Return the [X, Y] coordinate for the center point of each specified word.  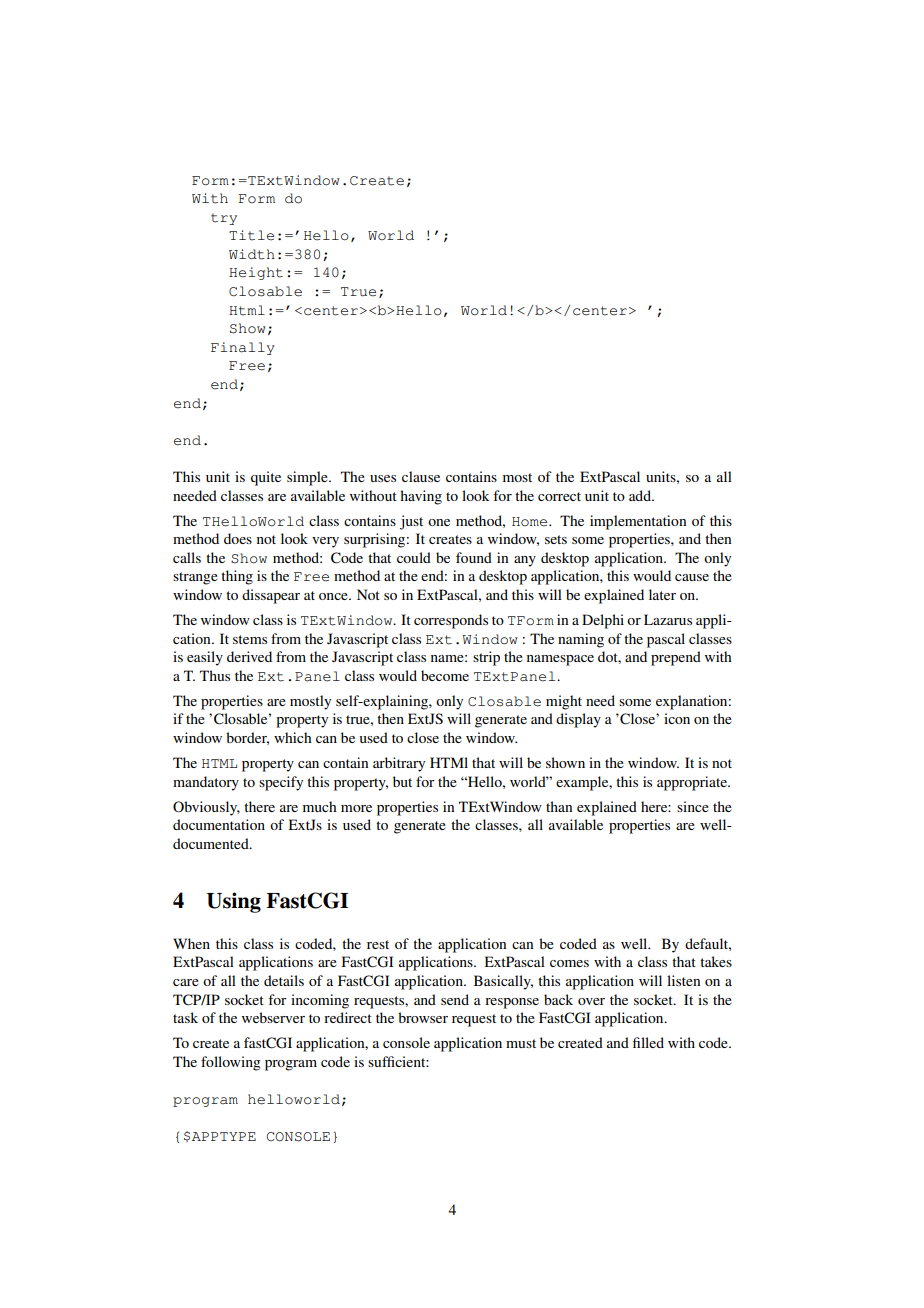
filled [648, 1042]
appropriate [693, 783]
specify [281, 783]
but [402, 781]
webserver [273, 1017]
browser [423, 1017]
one [439, 522]
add [641, 495]
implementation [638, 522]
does [238, 538]
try [224, 219]
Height [256, 273]
